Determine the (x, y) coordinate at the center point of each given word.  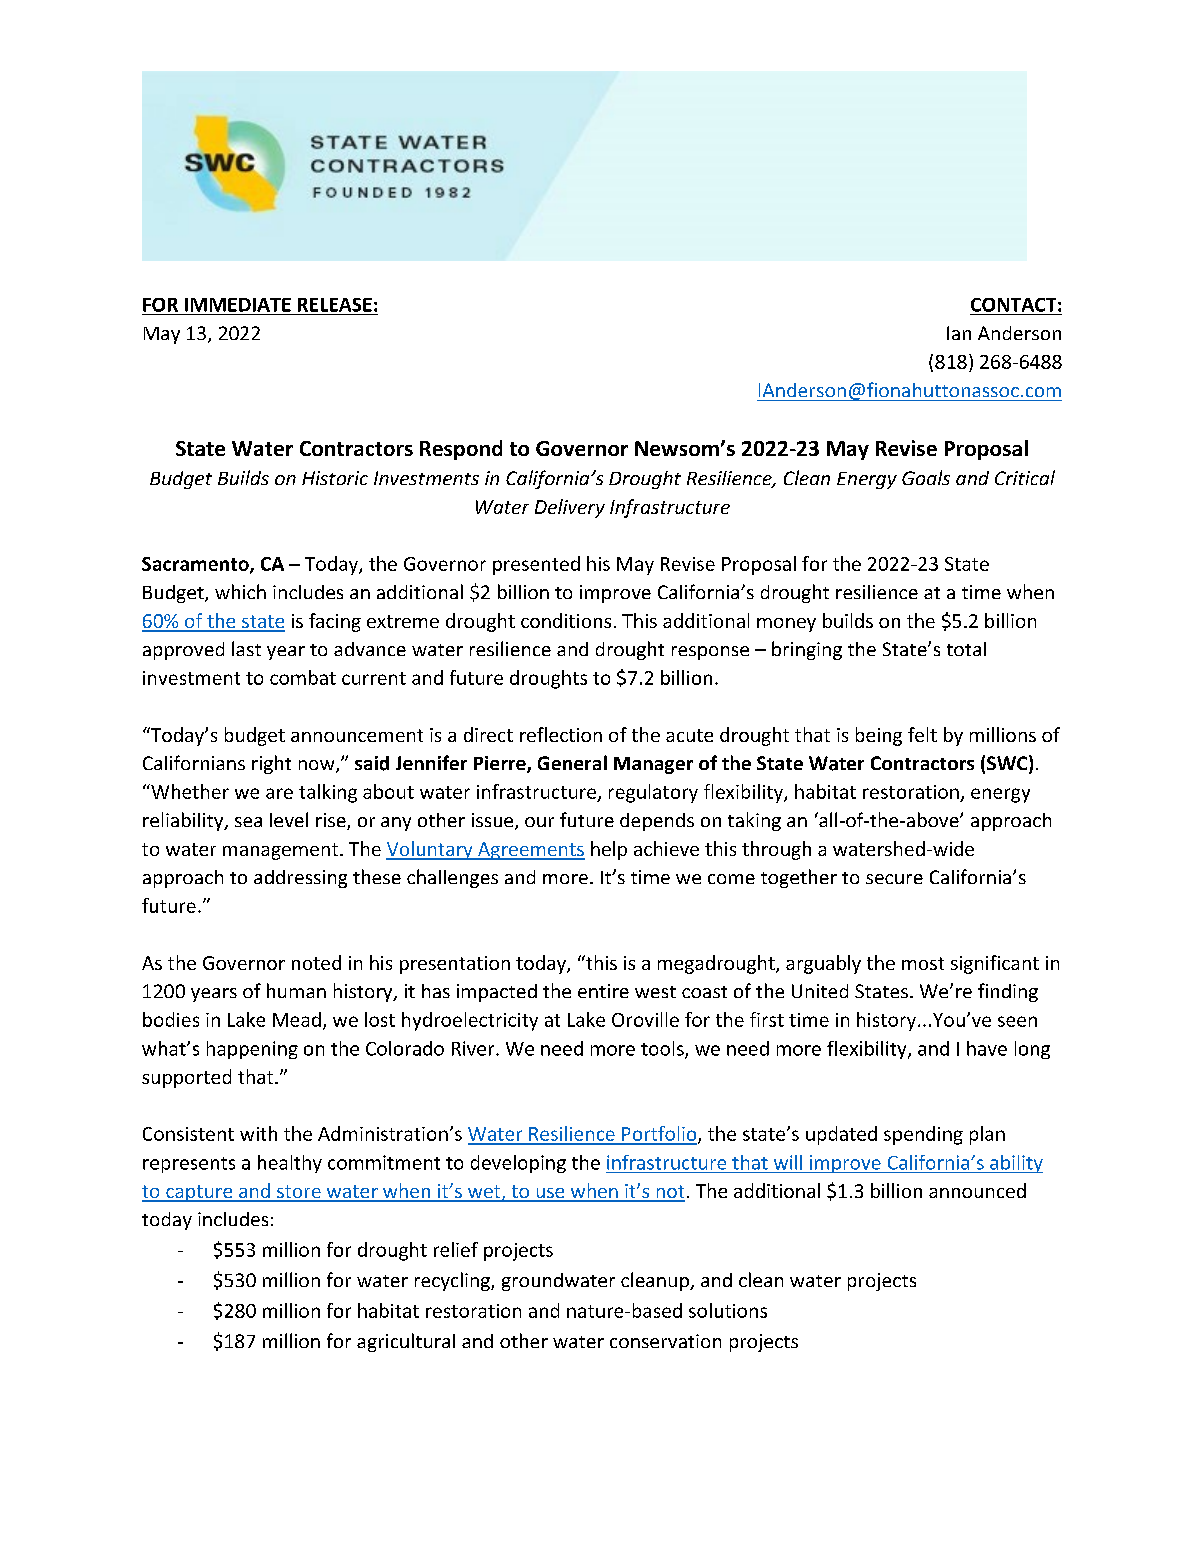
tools (663, 1049)
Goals (926, 477)
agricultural (406, 1342)
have (987, 1048)
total (966, 649)
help (609, 850)
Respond (461, 450)
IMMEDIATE (238, 305)
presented (536, 565)
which (240, 591)
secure (894, 879)
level (289, 819)
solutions (728, 1310)
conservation (665, 1341)
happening (252, 1050)
